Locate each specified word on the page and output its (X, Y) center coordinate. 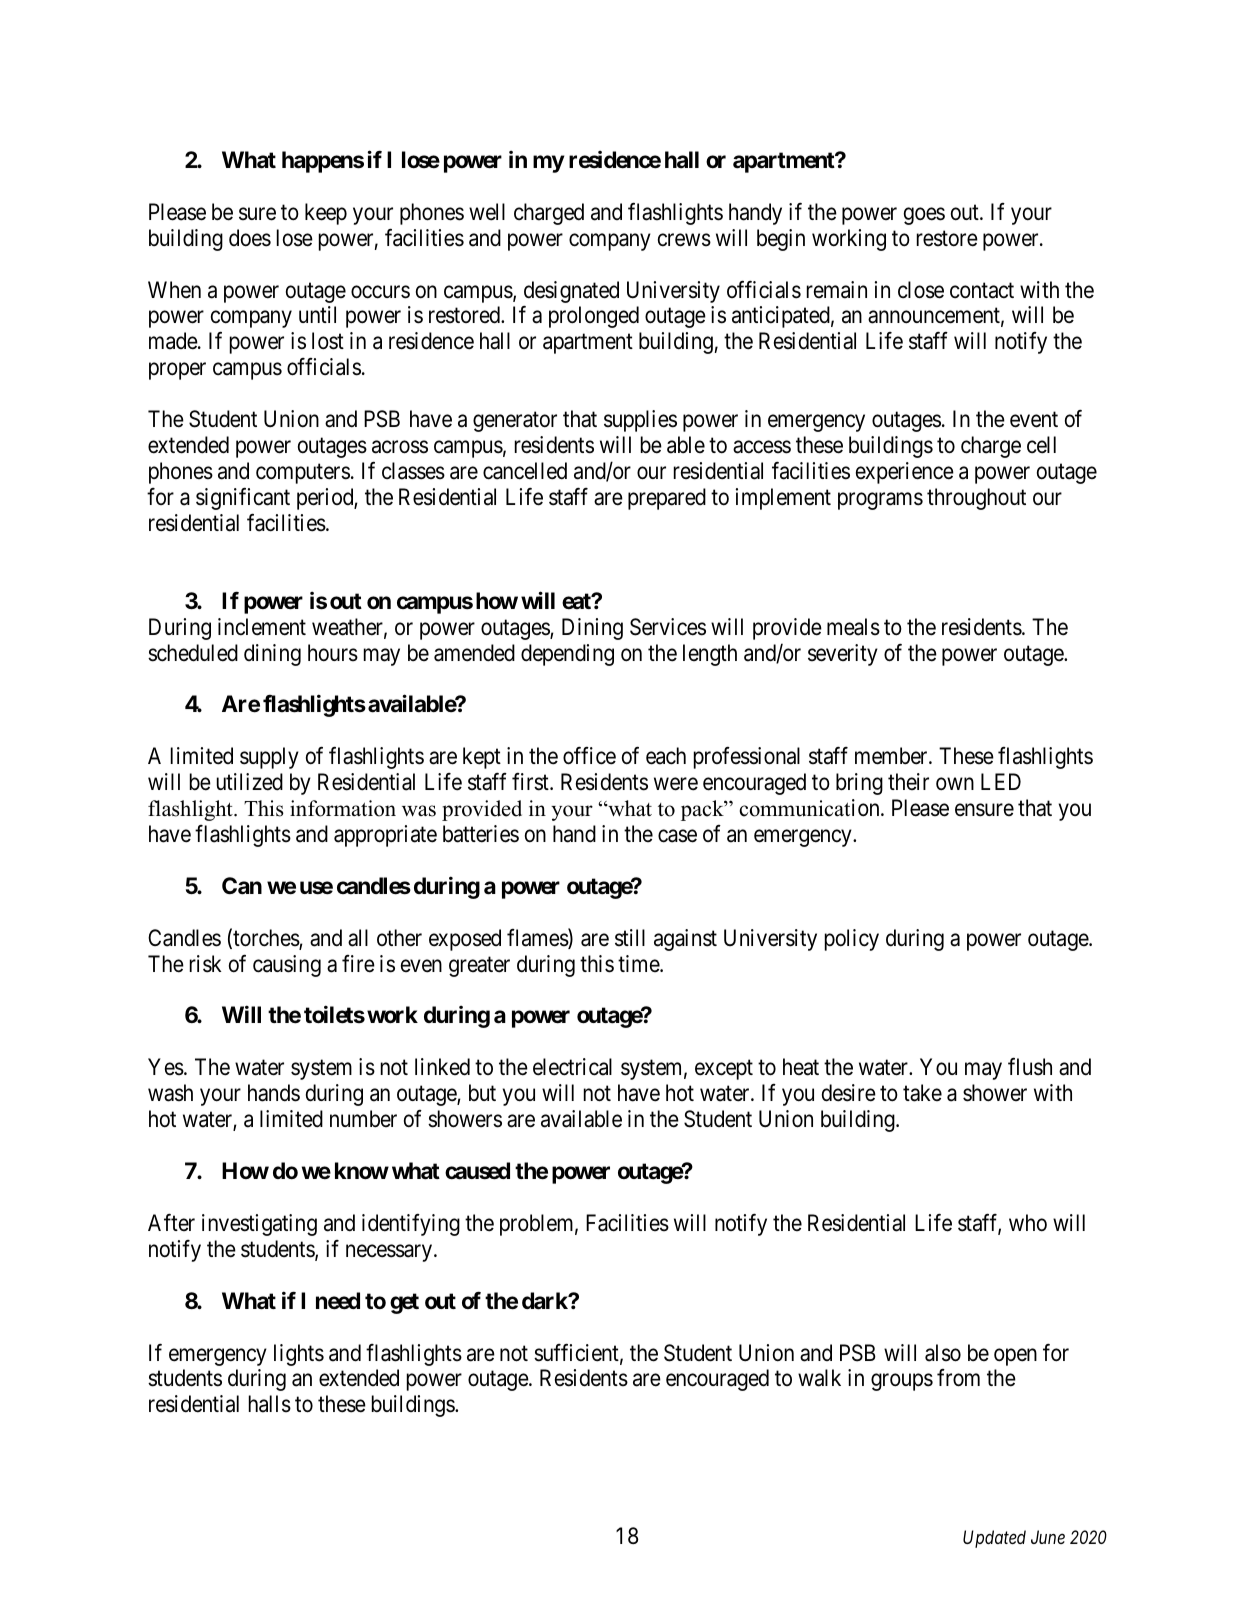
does (250, 238)
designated (571, 292)
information (343, 808)
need (338, 1301)
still (630, 938)
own (955, 784)
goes (924, 216)
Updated (994, 1539)
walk (819, 1378)
